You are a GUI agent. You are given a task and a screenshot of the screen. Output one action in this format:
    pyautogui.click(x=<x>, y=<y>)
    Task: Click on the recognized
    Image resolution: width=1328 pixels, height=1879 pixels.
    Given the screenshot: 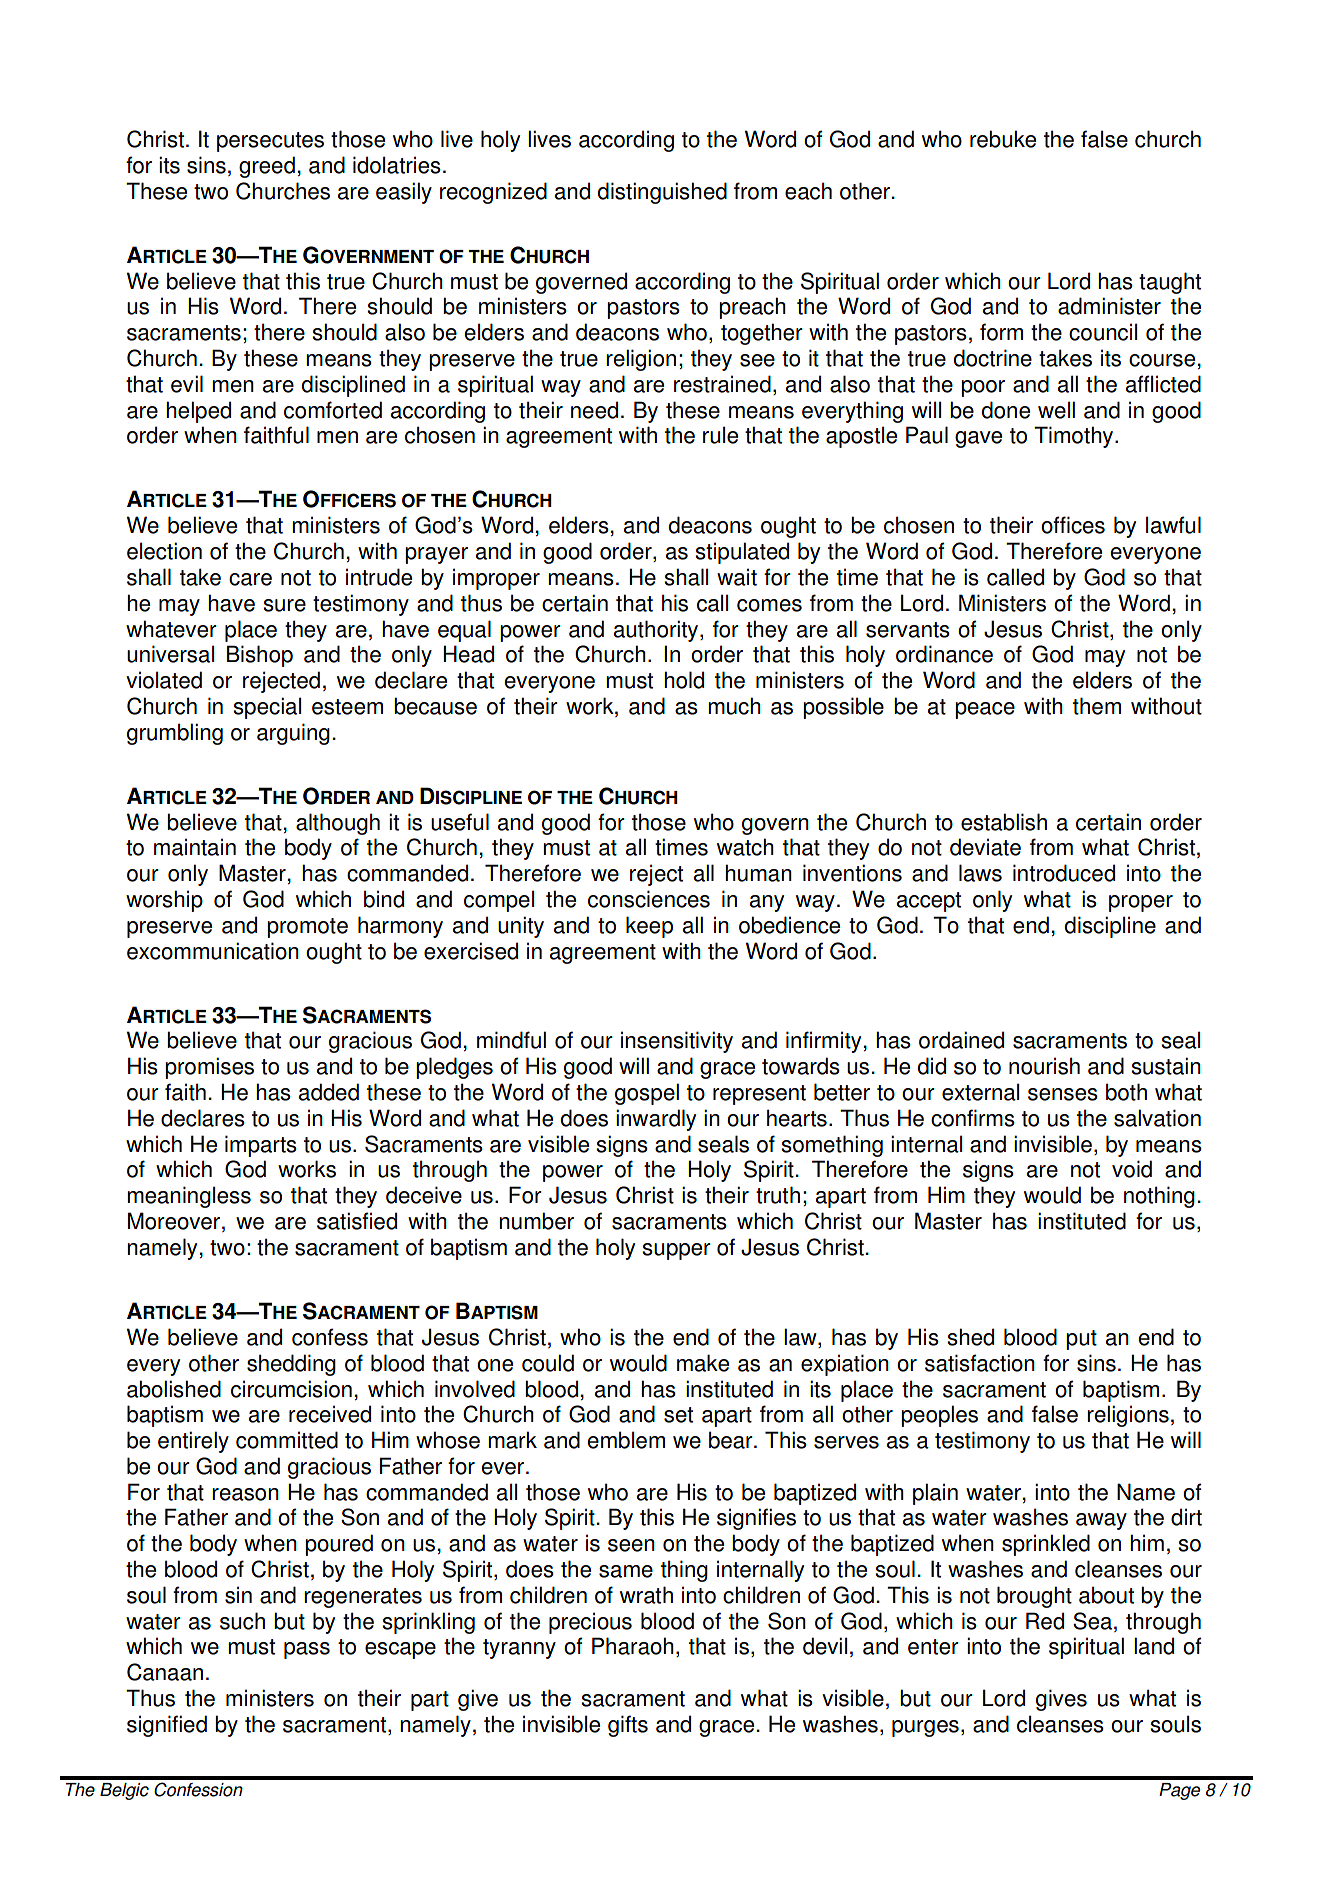 What is the action you would take?
    pyautogui.click(x=493, y=193)
